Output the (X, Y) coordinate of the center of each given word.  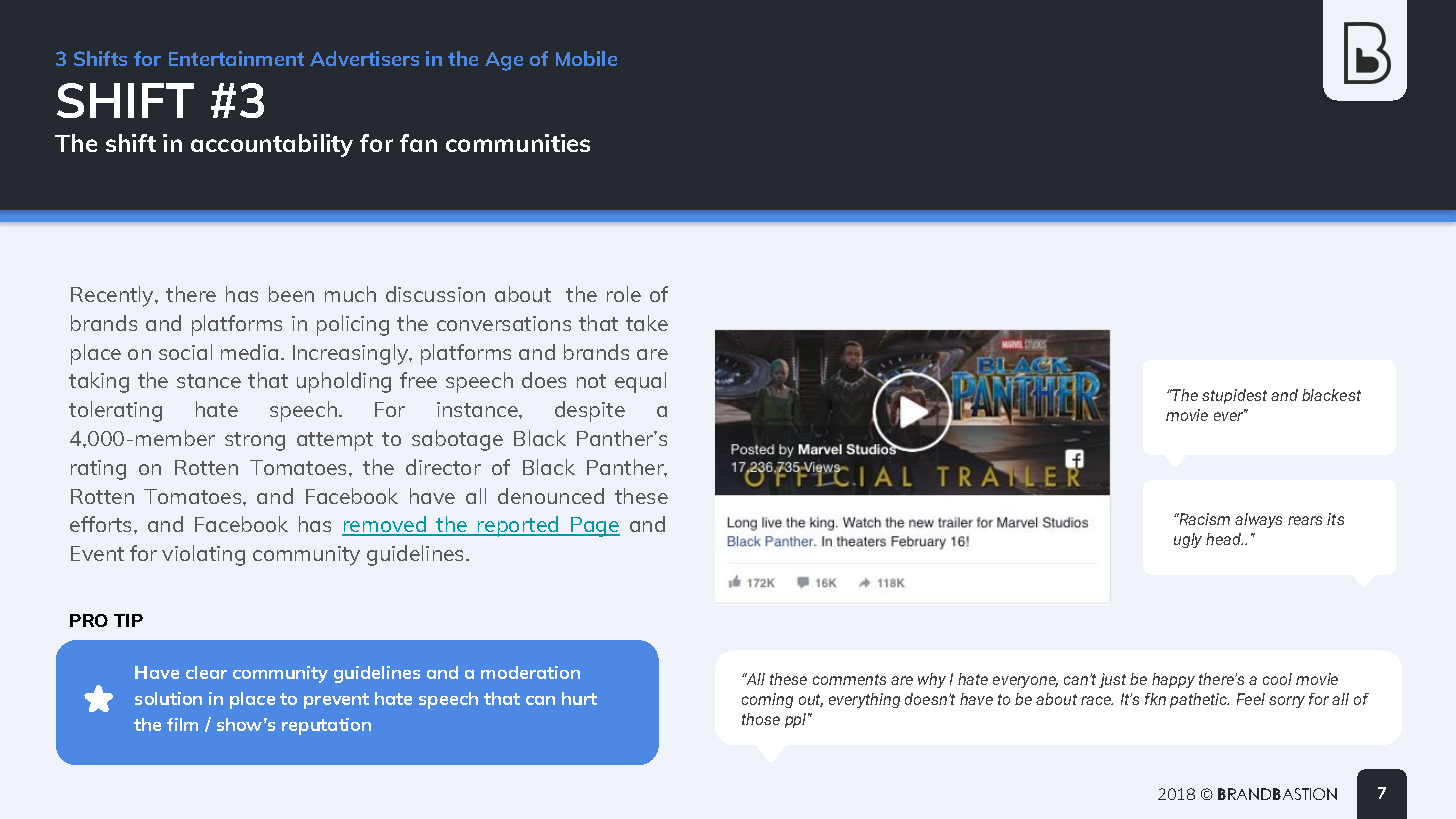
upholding (344, 382)
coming (767, 700)
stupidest (1234, 396)
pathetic (1199, 700)
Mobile (586, 58)
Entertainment (236, 58)
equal (640, 382)
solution (168, 698)
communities (518, 143)
